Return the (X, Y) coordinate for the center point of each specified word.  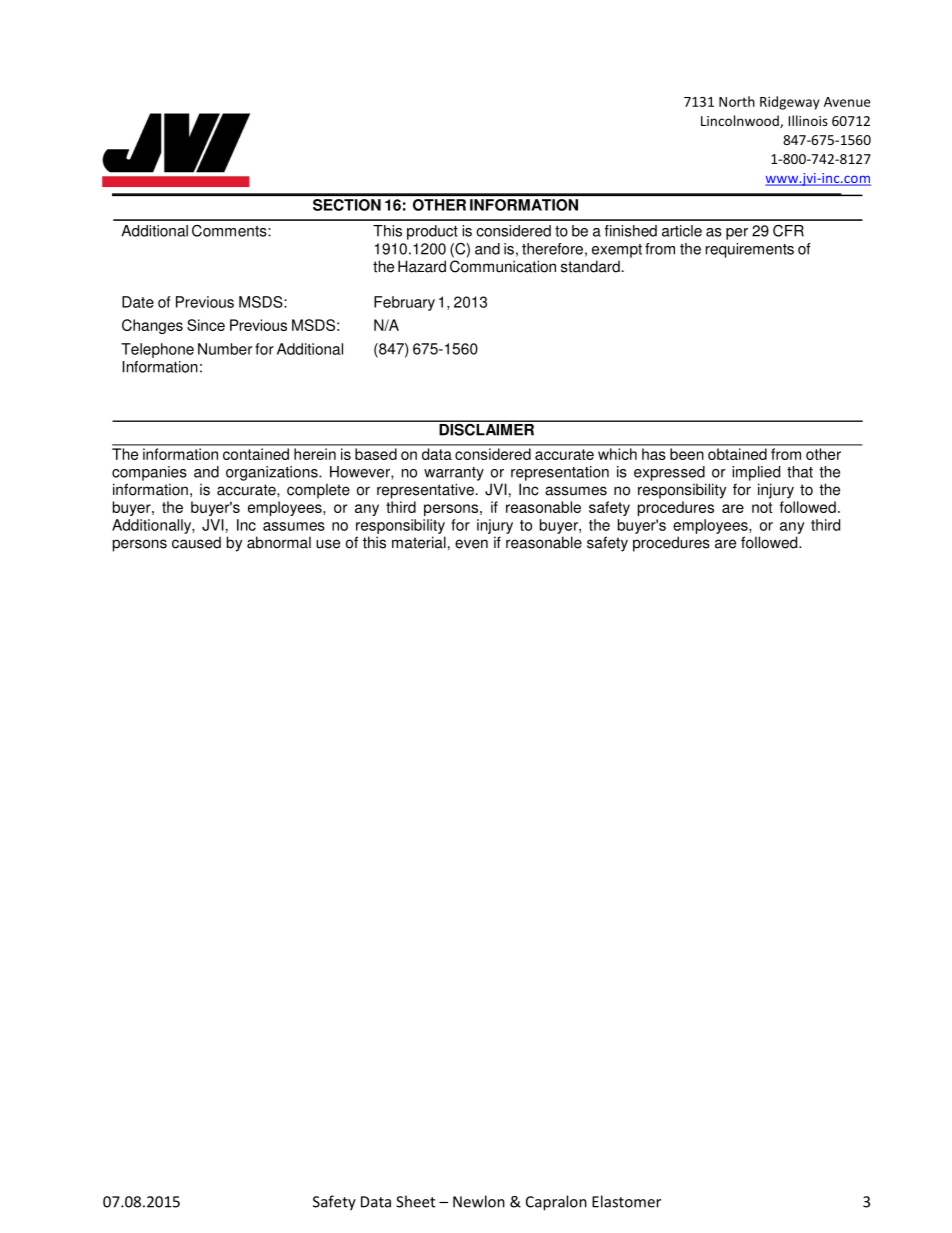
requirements (750, 250)
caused (196, 542)
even (471, 544)
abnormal (279, 542)
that (800, 472)
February (404, 303)
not (762, 507)
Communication (503, 266)
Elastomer (626, 1201)
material (419, 542)
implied (756, 473)
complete (318, 491)
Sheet (415, 1201)
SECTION (347, 205)
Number (225, 349)
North (737, 101)
